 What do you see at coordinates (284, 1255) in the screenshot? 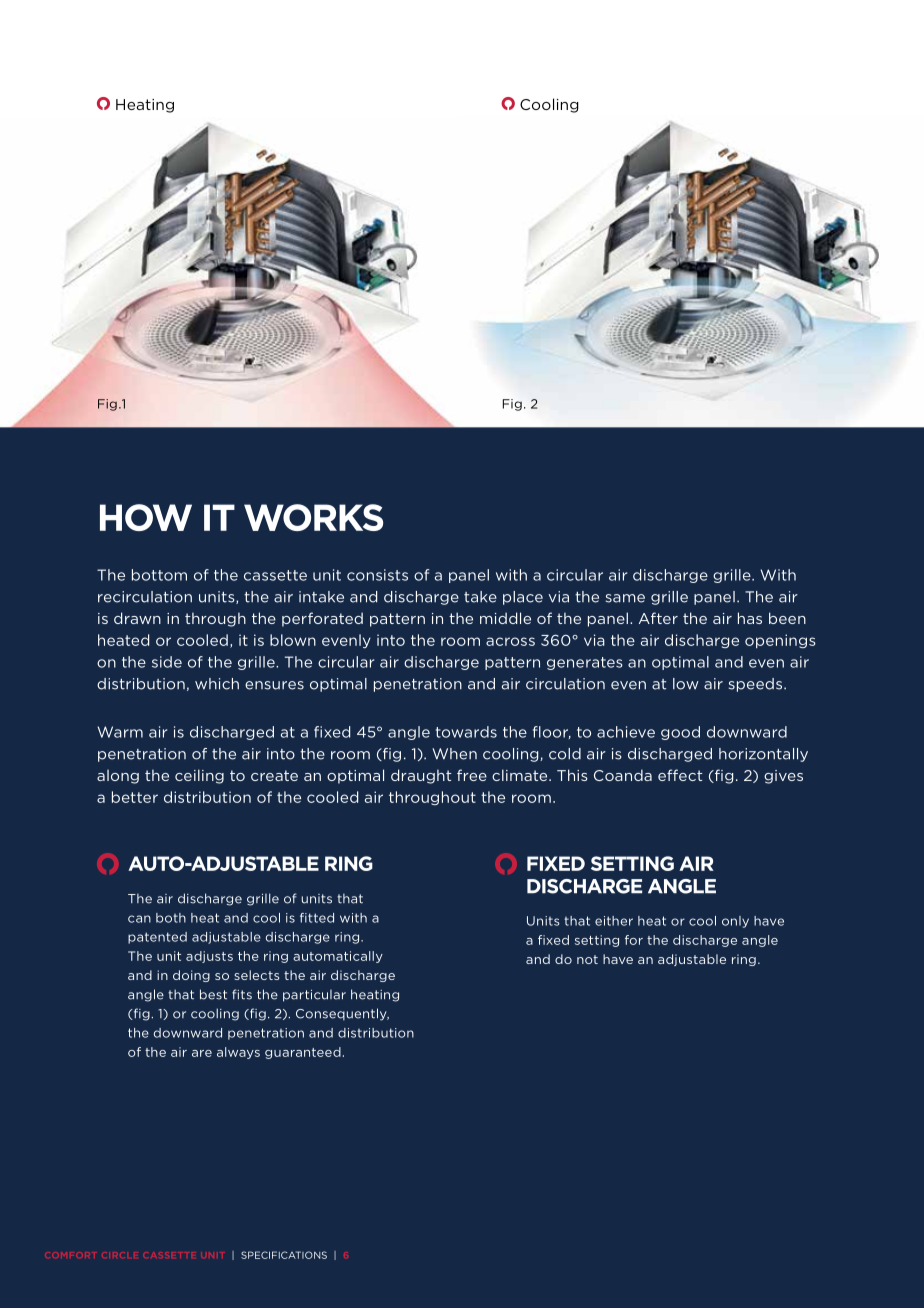
I see `SPECIFICATIONS` at bounding box center [284, 1255].
